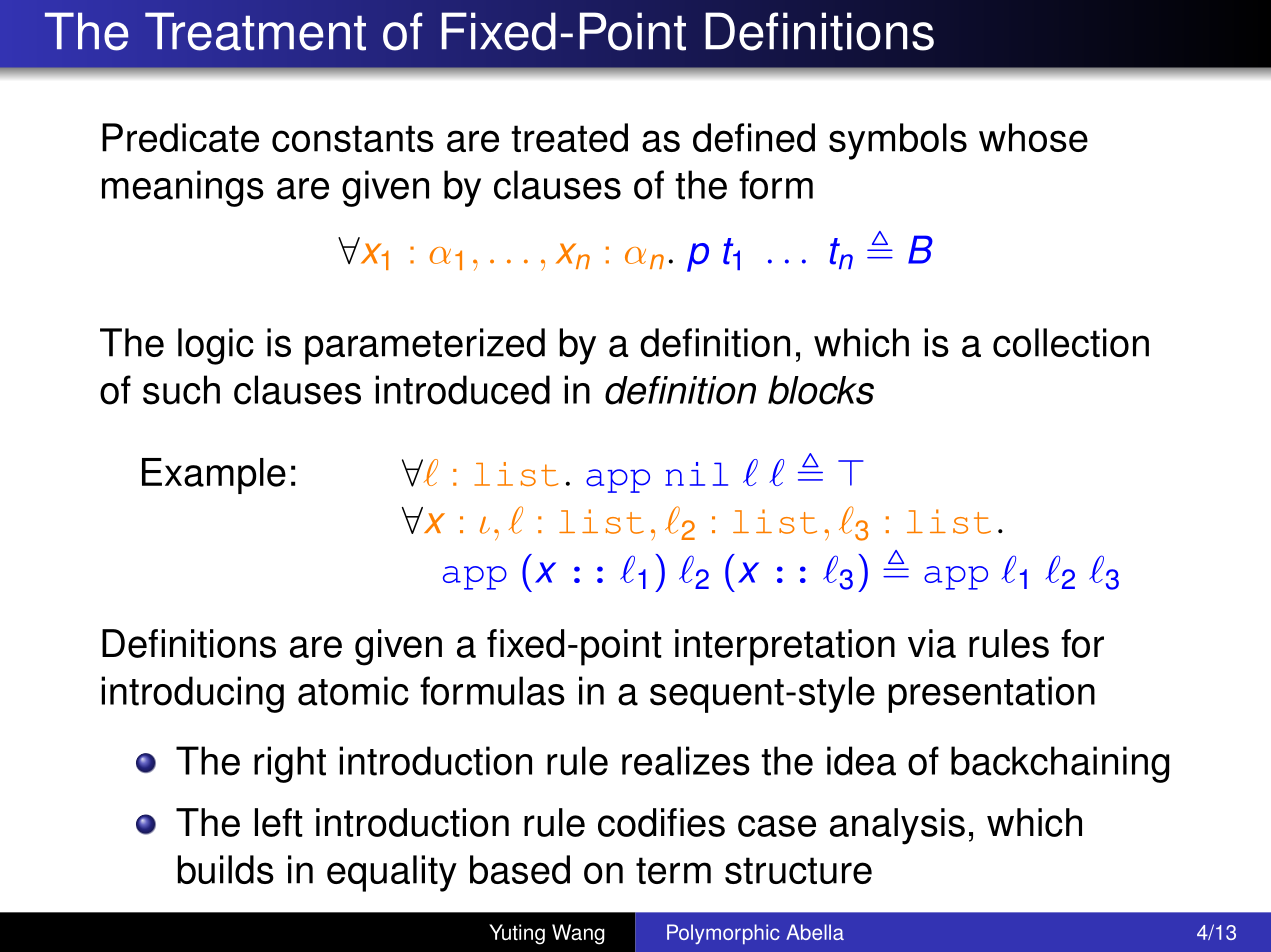  Describe the element at coordinates (686, 761) in the screenshot. I see `realizes` at that location.
